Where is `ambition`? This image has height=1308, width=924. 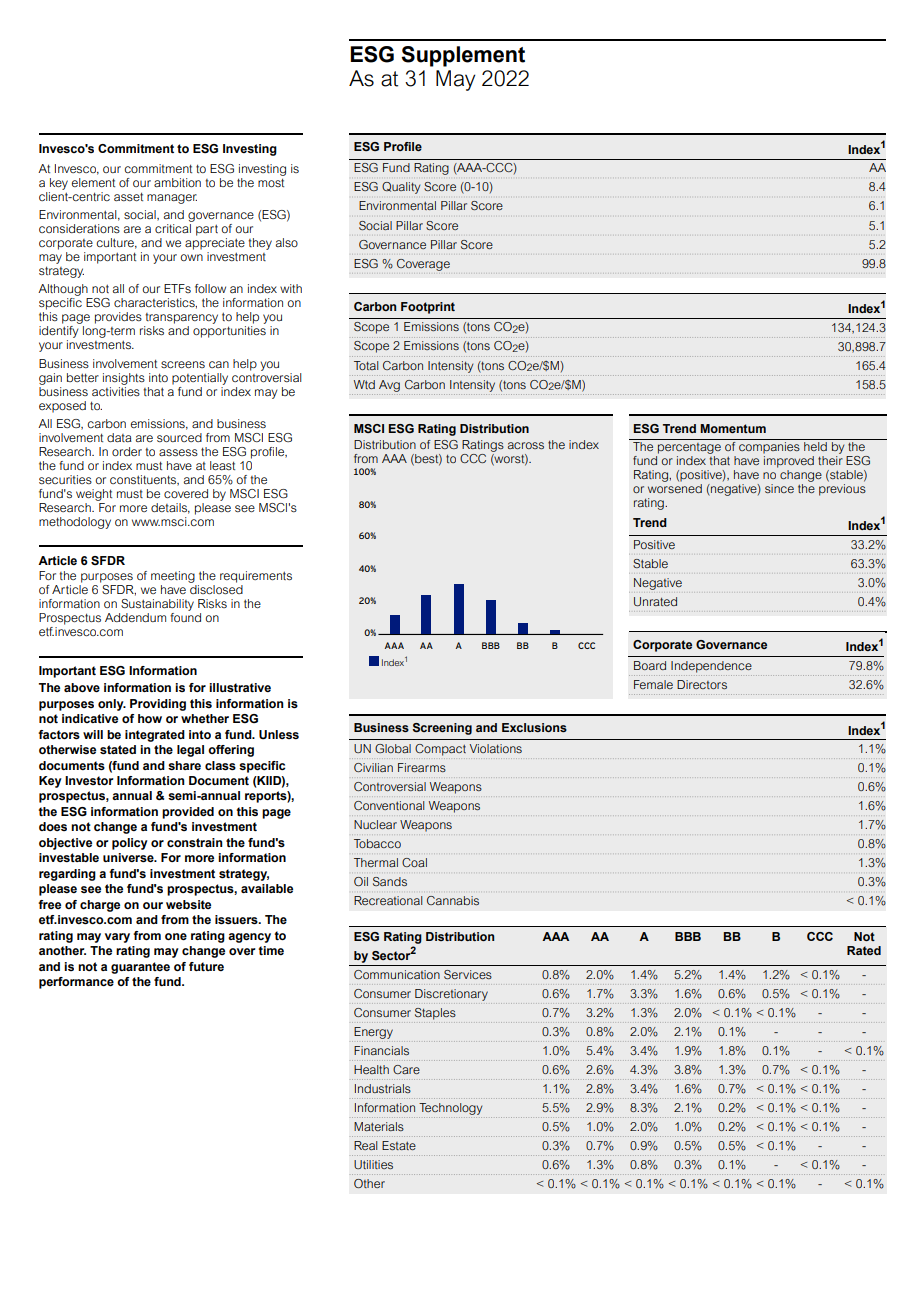
ambition is located at coordinates (177, 182).
